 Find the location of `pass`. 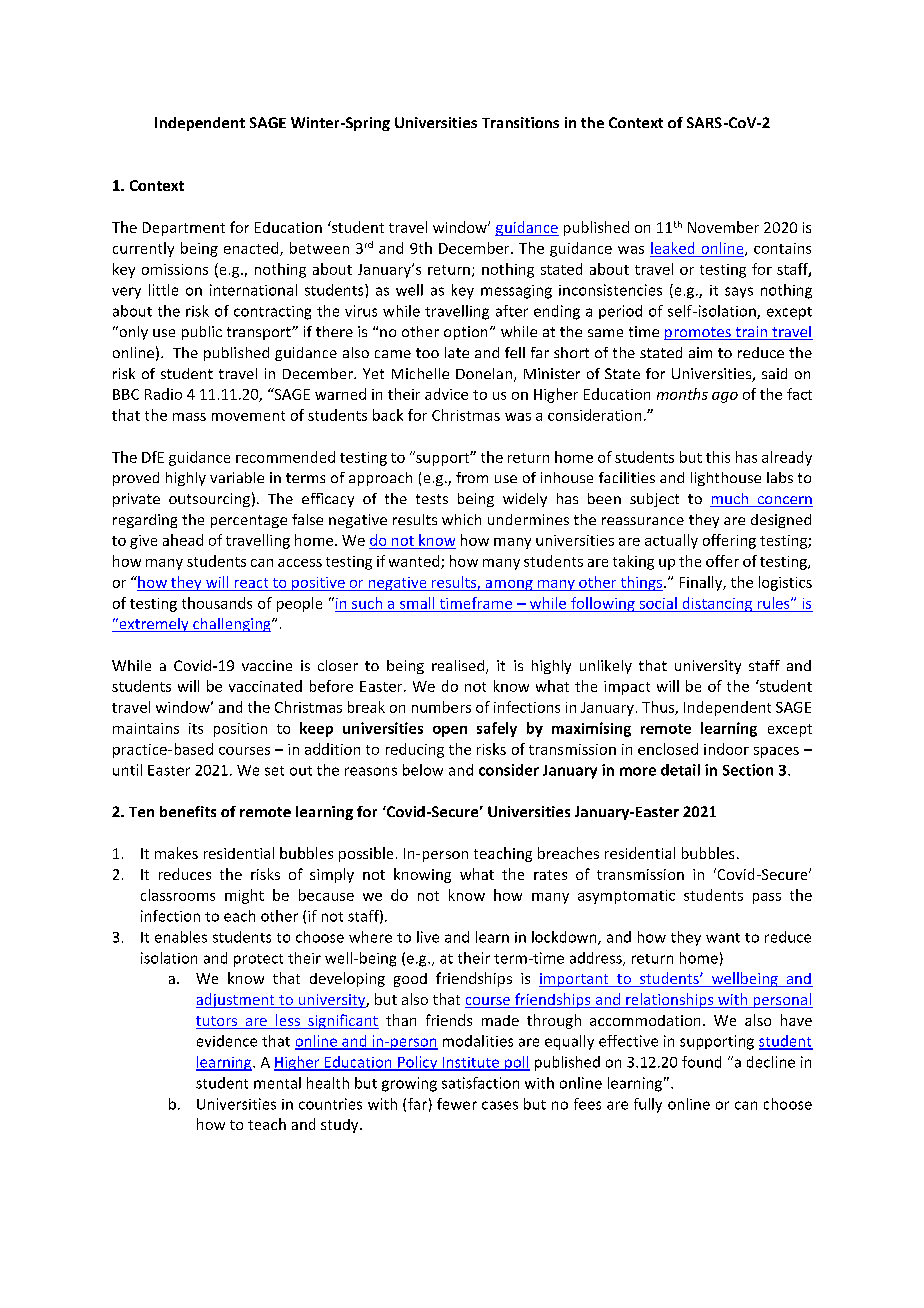

pass is located at coordinates (767, 898).
